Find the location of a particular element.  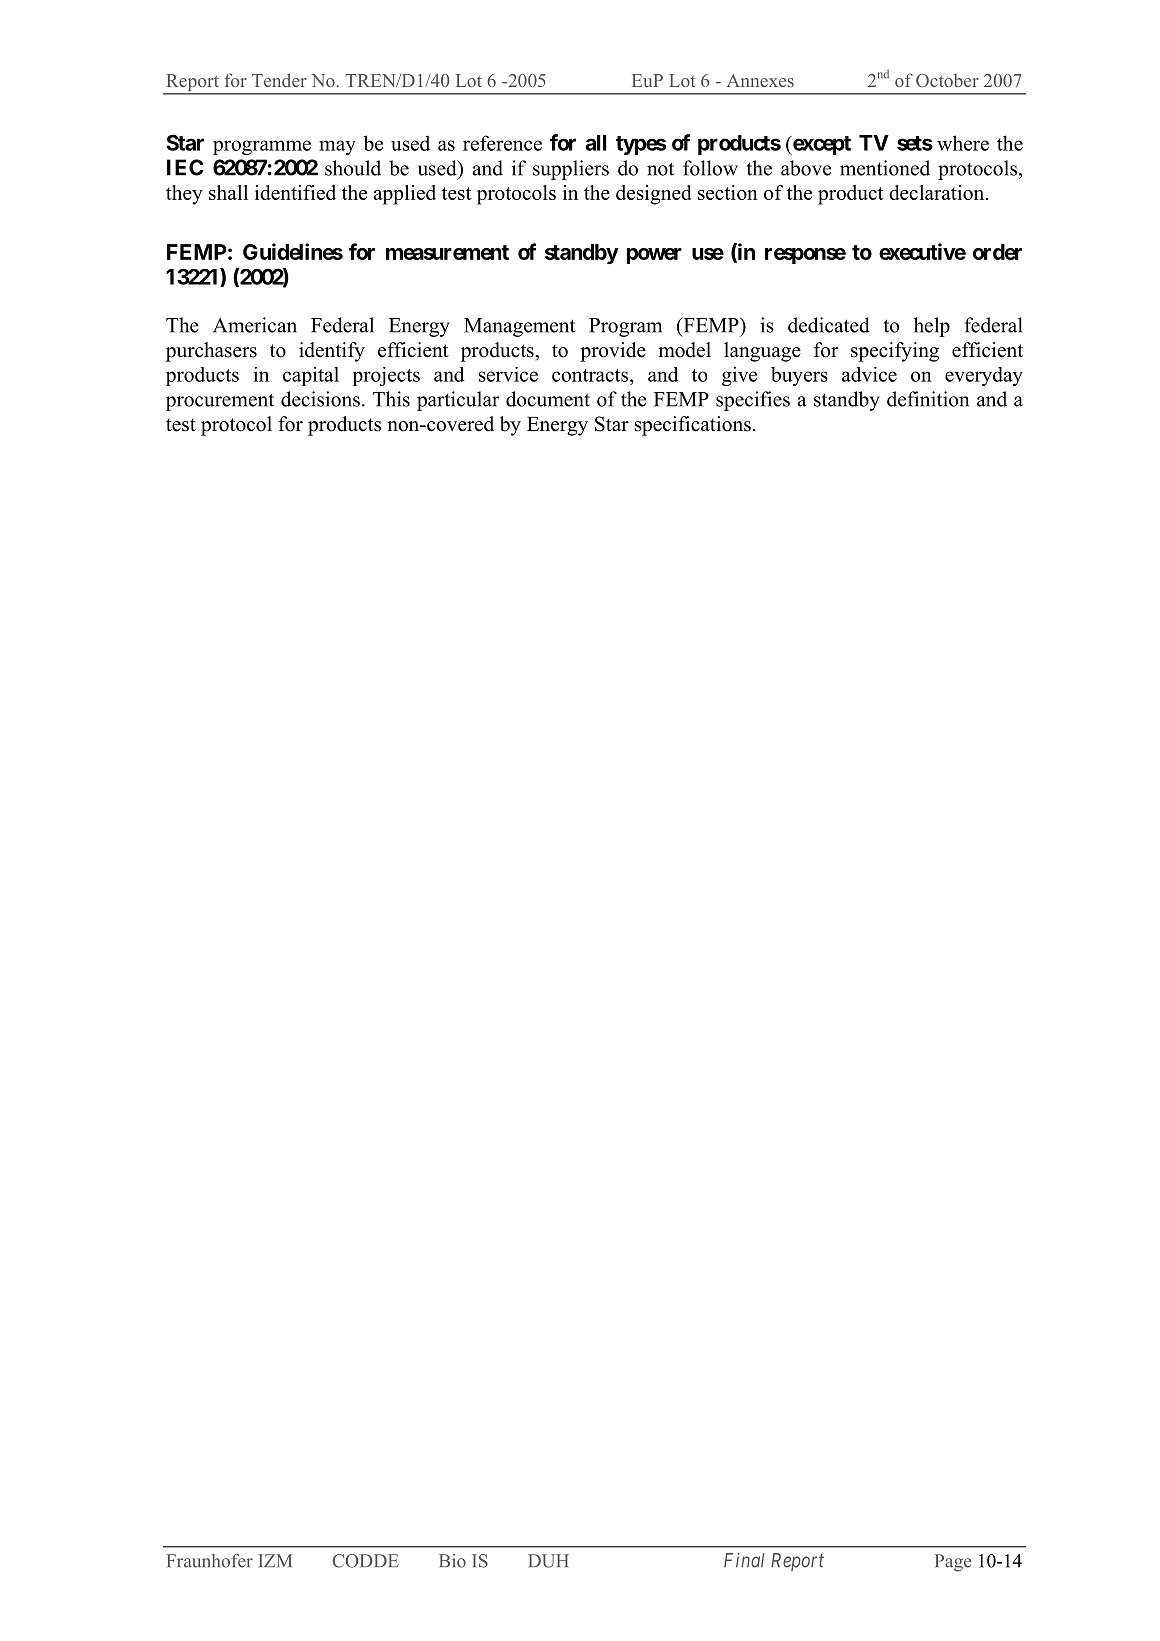

Fraunhofer is located at coordinates (209, 1561).
